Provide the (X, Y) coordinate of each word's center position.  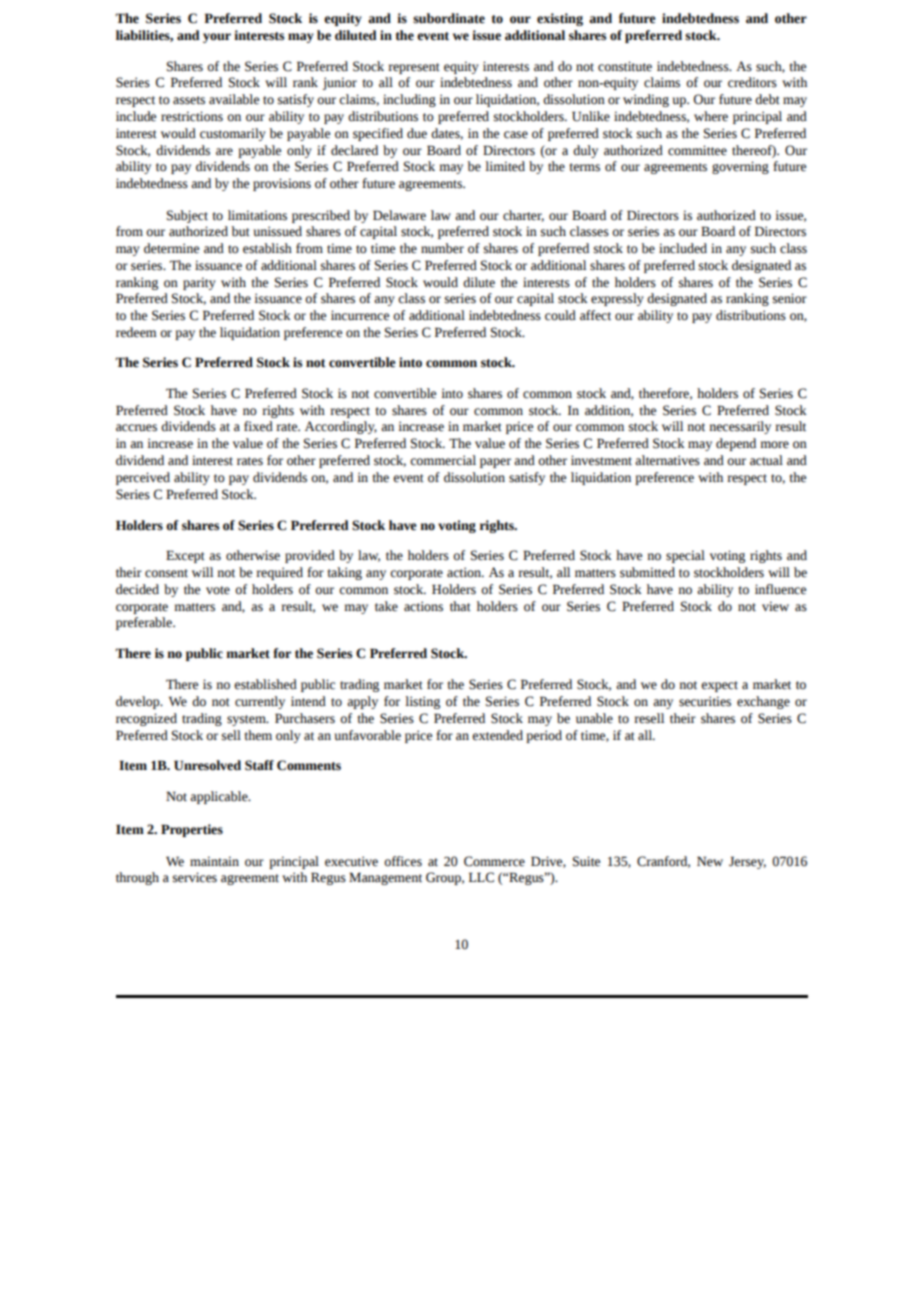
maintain (214, 861)
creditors (752, 82)
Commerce (494, 861)
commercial (443, 460)
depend (736, 444)
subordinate (449, 18)
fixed (258, 426)
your (217, 38)
